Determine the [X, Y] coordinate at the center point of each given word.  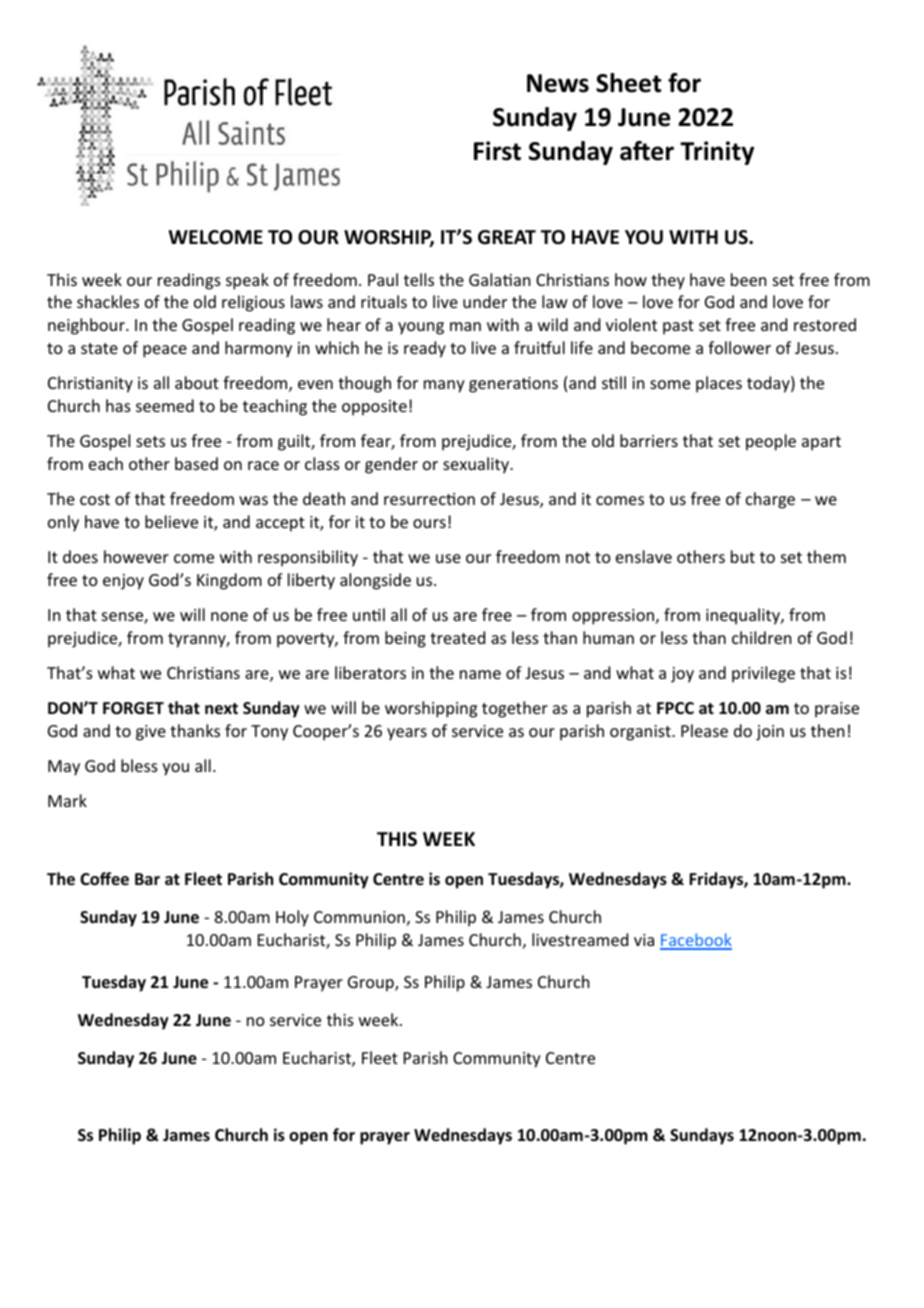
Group [372, 984]
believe [171, 521]
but [743, 556]
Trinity [717, 153]
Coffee [104, 879]
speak [247, 281]
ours [429, 523]
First [497, 151]
